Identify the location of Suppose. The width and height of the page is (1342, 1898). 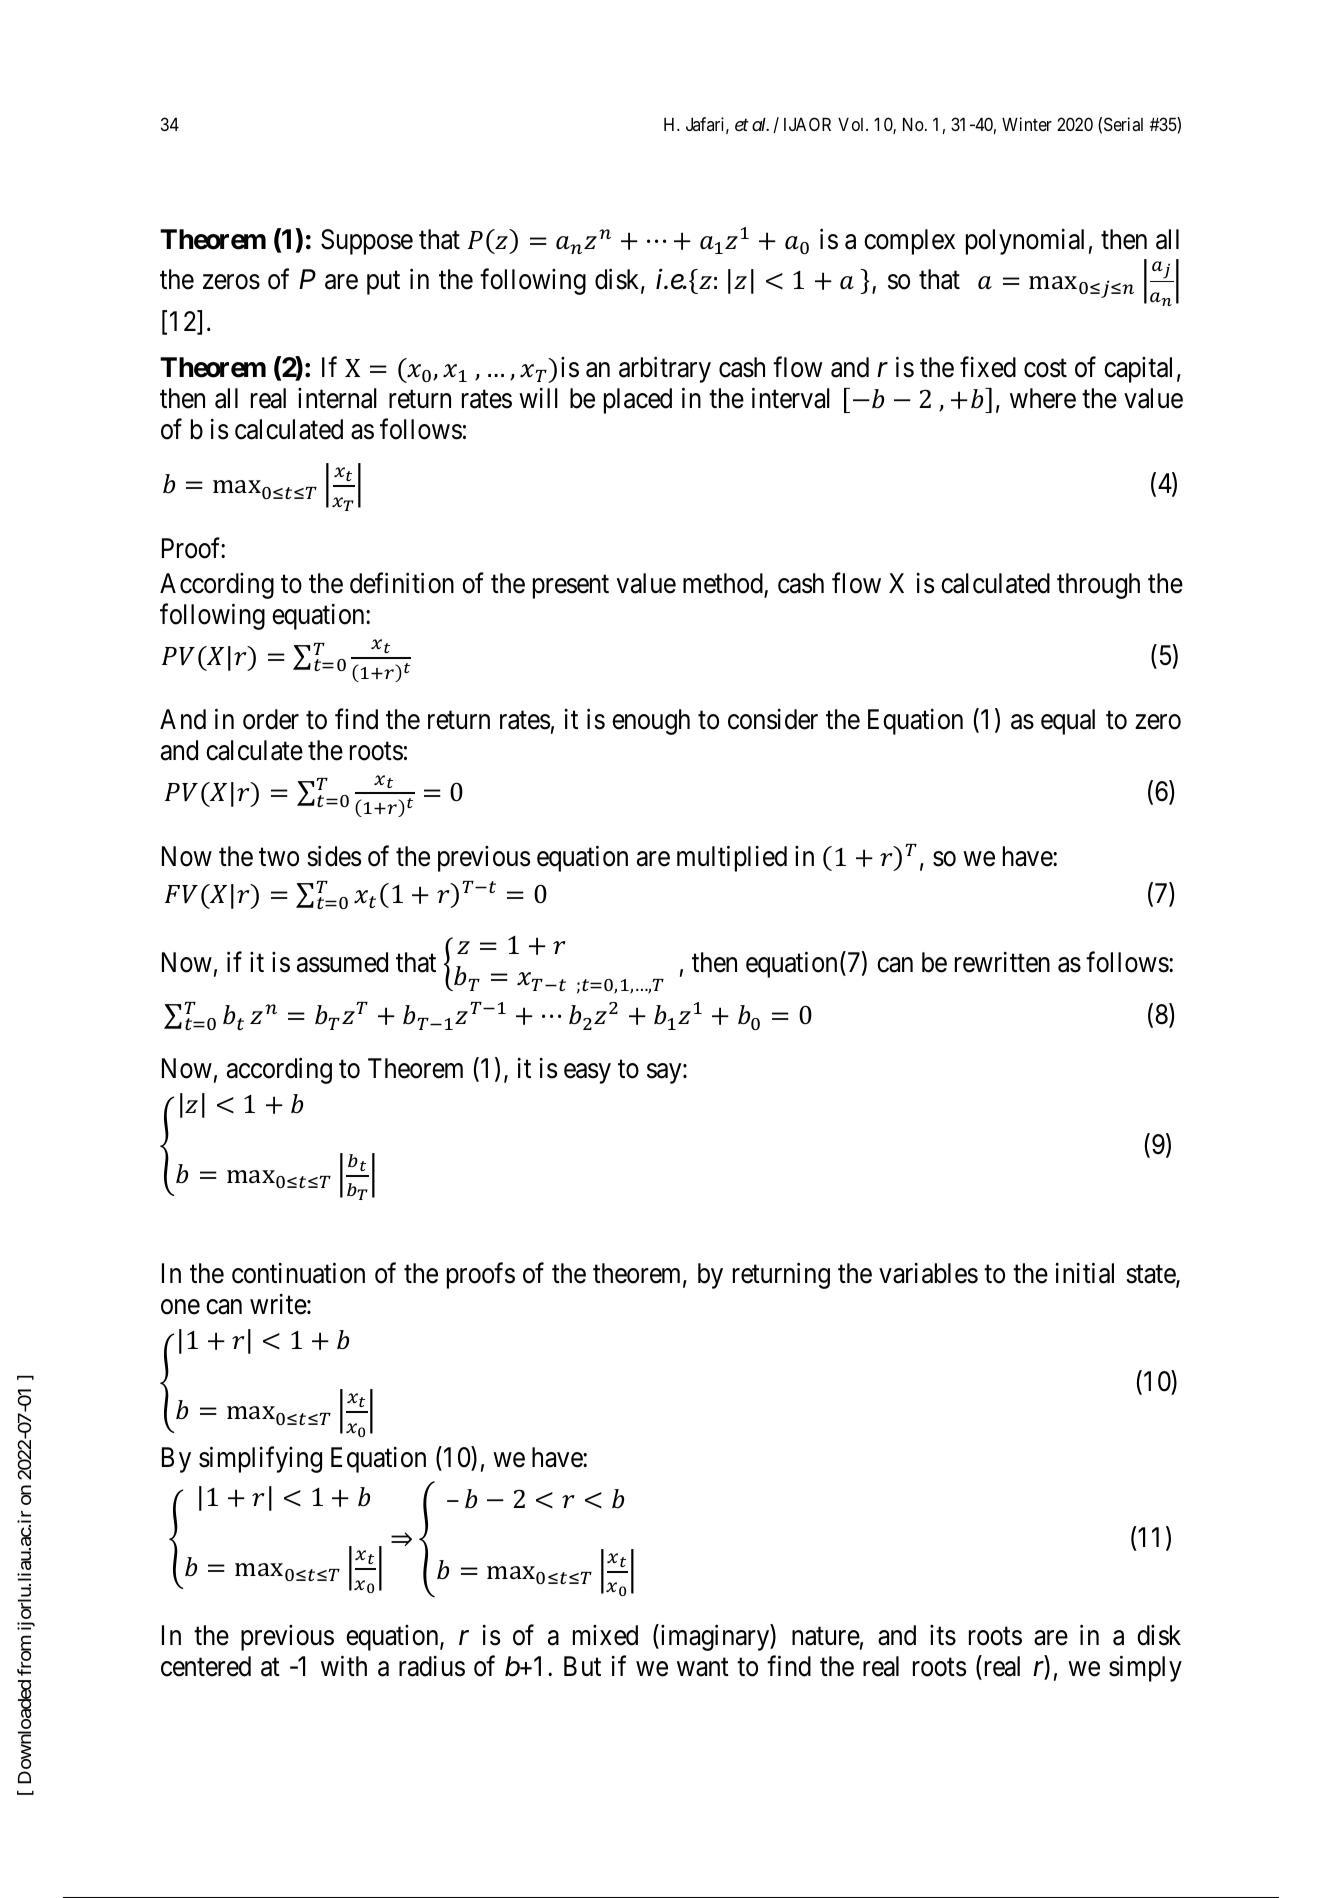
(367, 242).
